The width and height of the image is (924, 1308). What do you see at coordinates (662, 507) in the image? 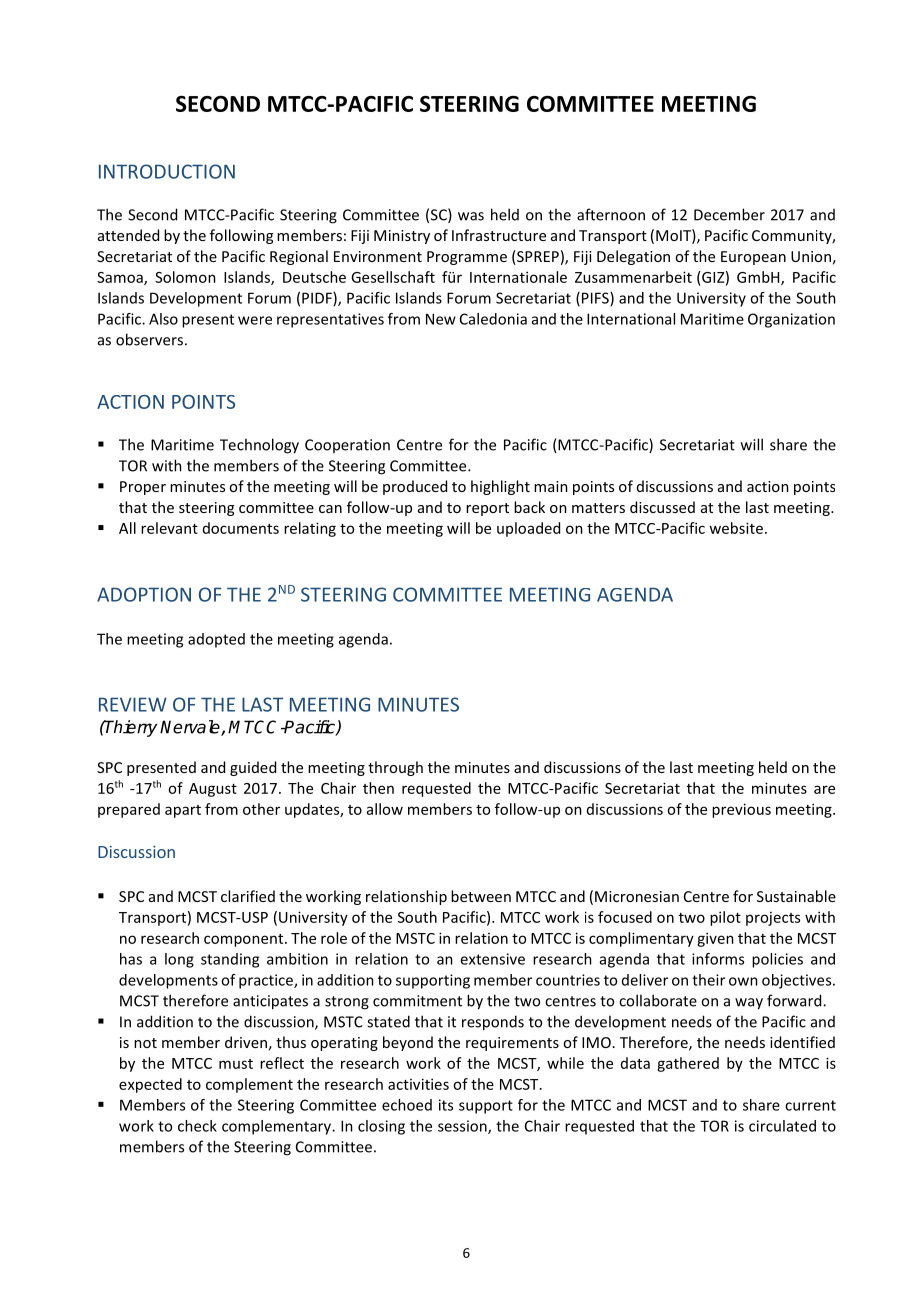
I see `discussed` at bounding box center [662, 507].
